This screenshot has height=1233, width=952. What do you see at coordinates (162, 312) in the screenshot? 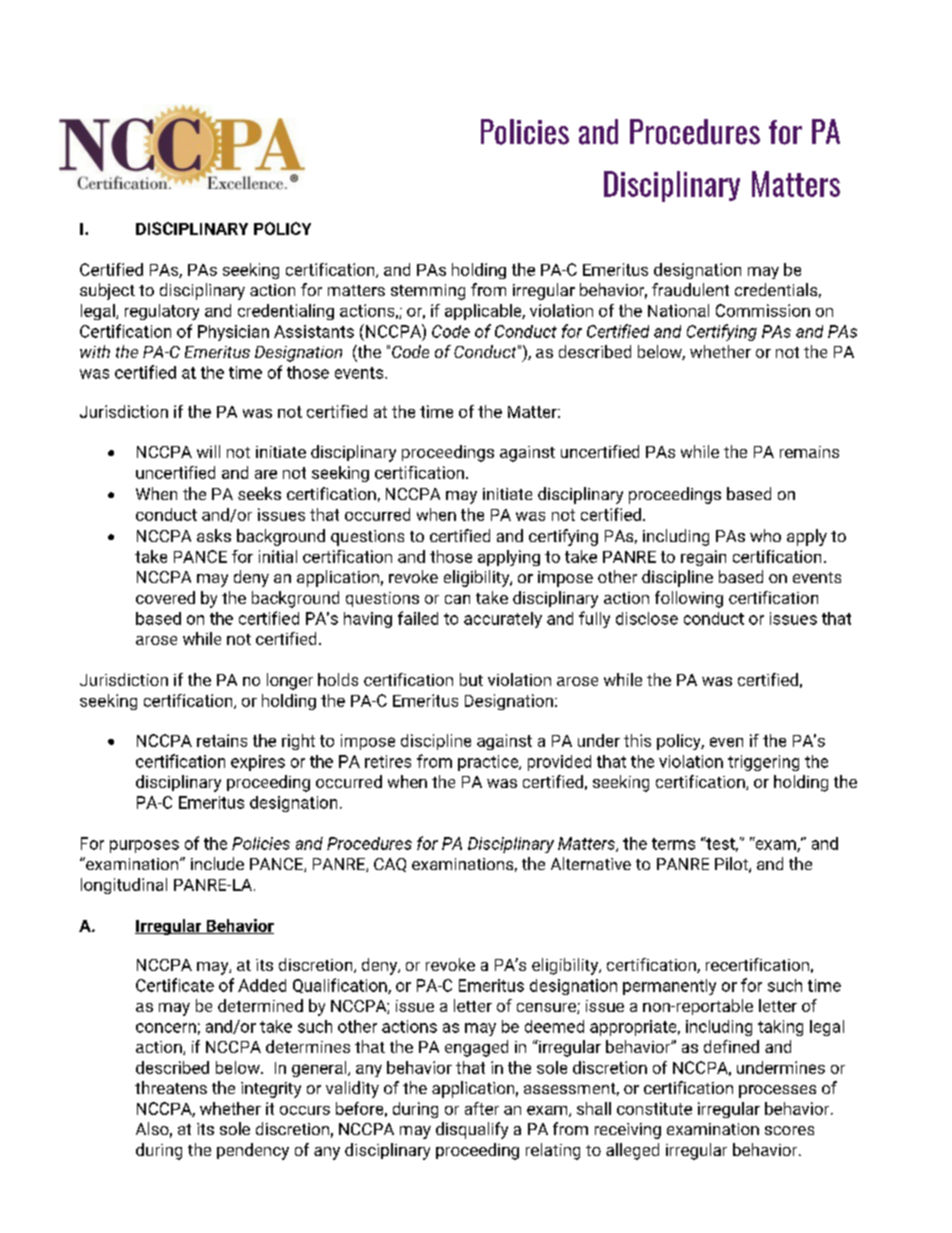
I see `regulatory` at bounding box center [162, 312].
